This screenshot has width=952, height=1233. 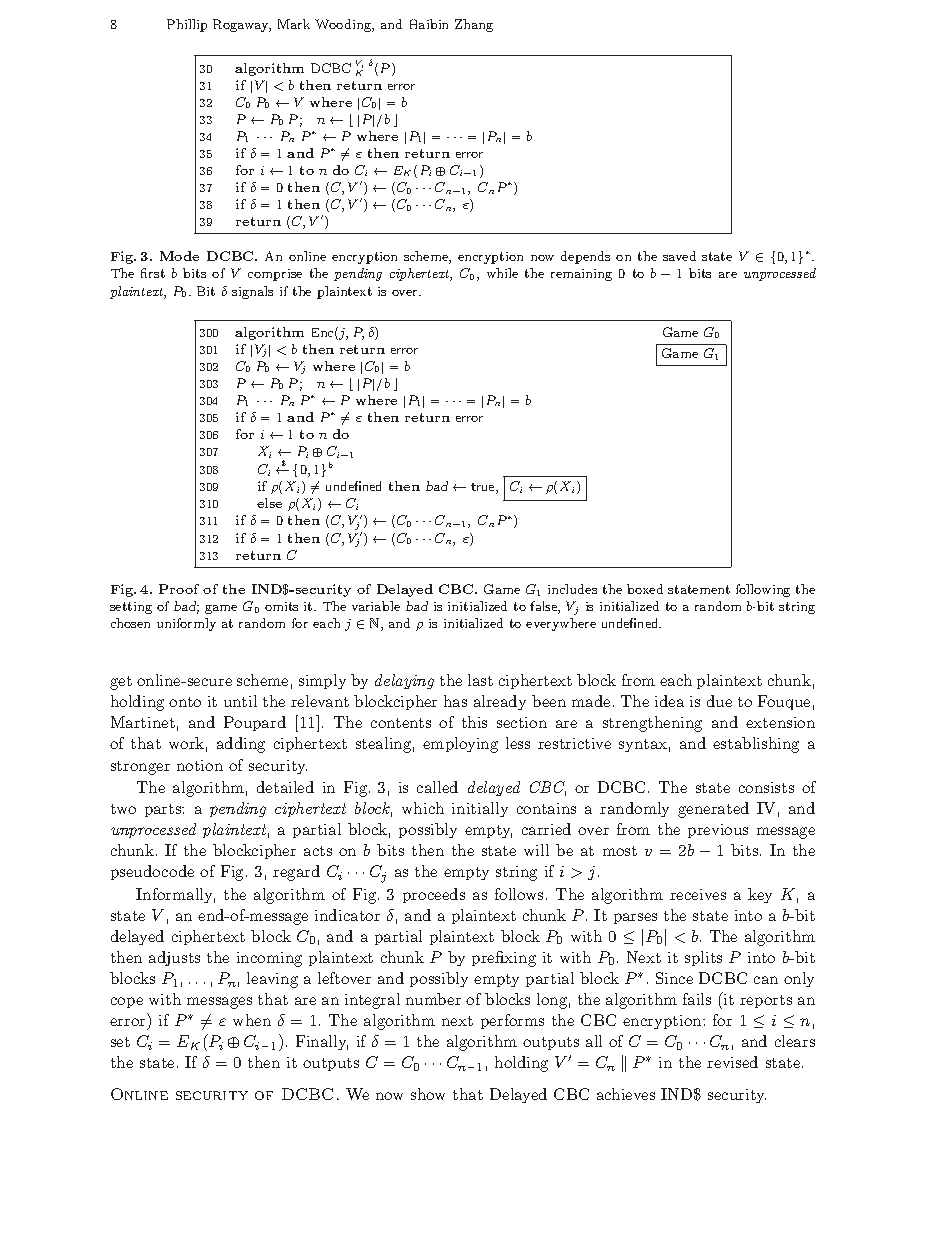 I want to click on variable, so click(x=376, y=606).
